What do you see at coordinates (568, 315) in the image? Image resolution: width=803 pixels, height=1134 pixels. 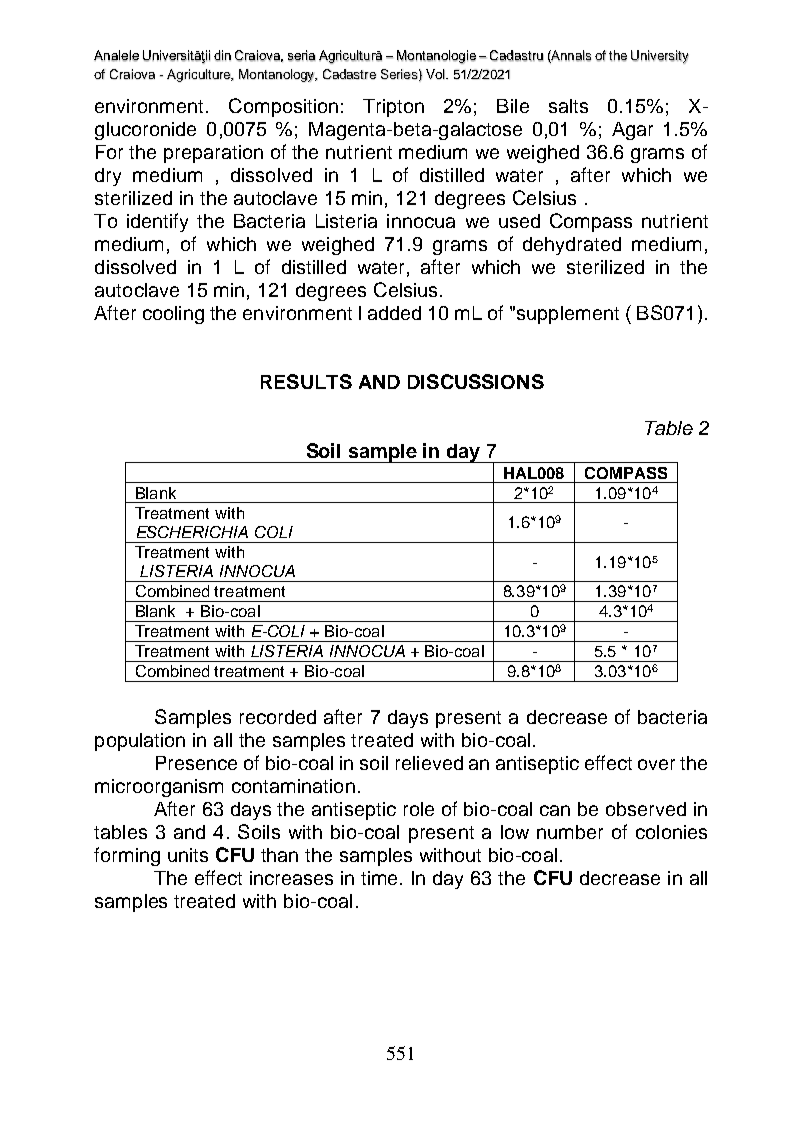 I see `supplement` at bounding box center [568, 315].
